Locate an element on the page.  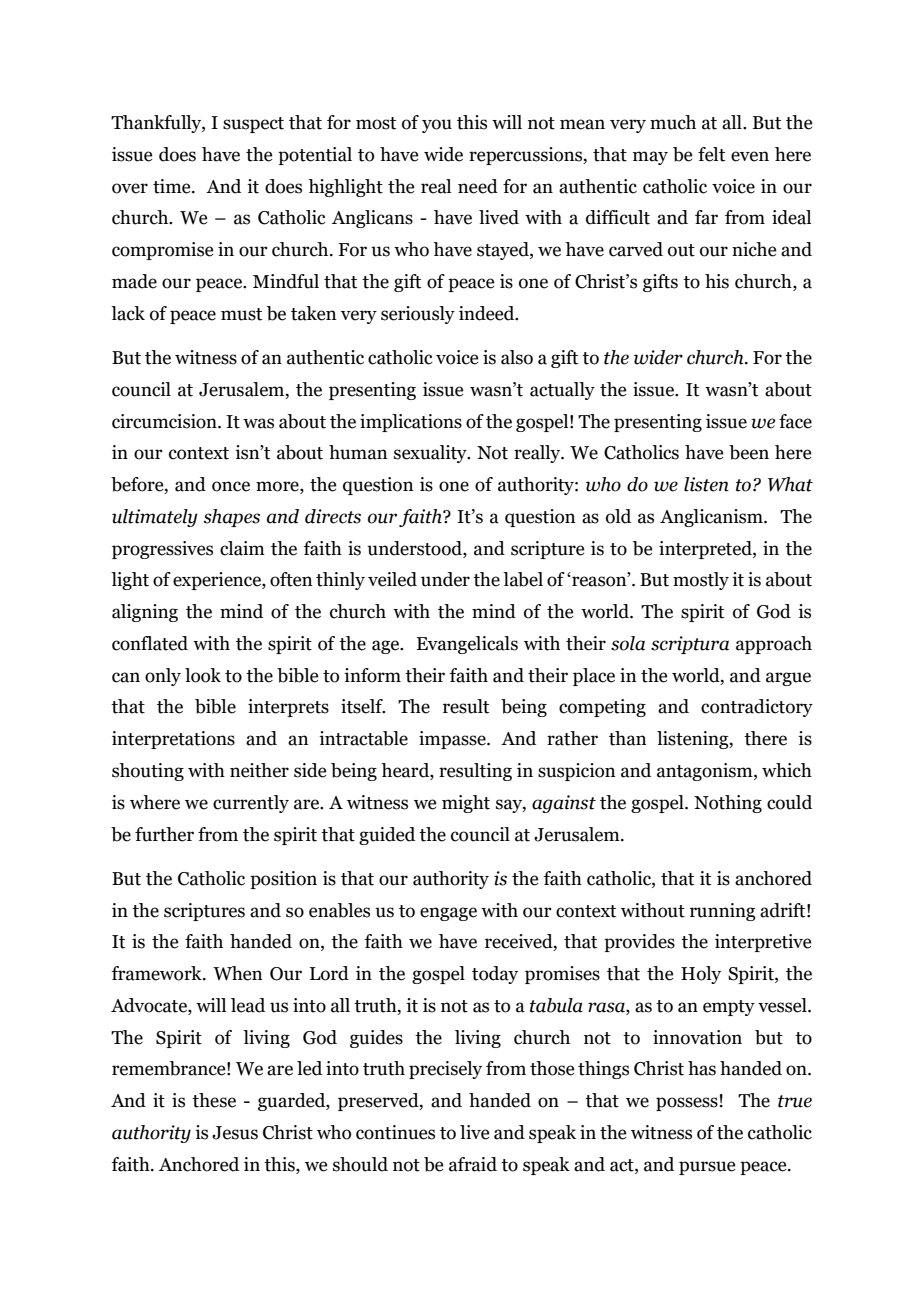
time is located at coordinates (173, 186).
